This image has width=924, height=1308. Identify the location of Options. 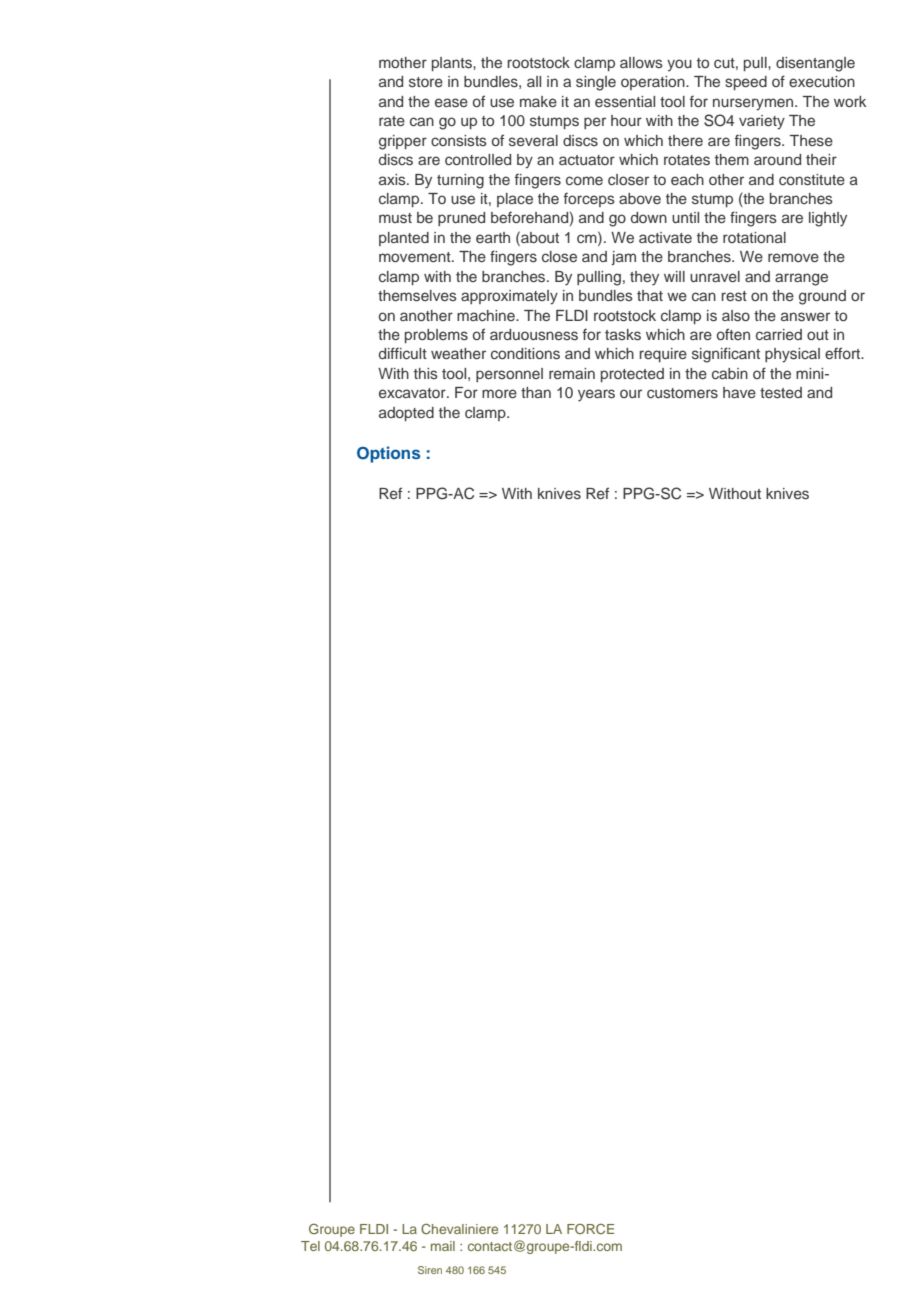
(388, 454).
